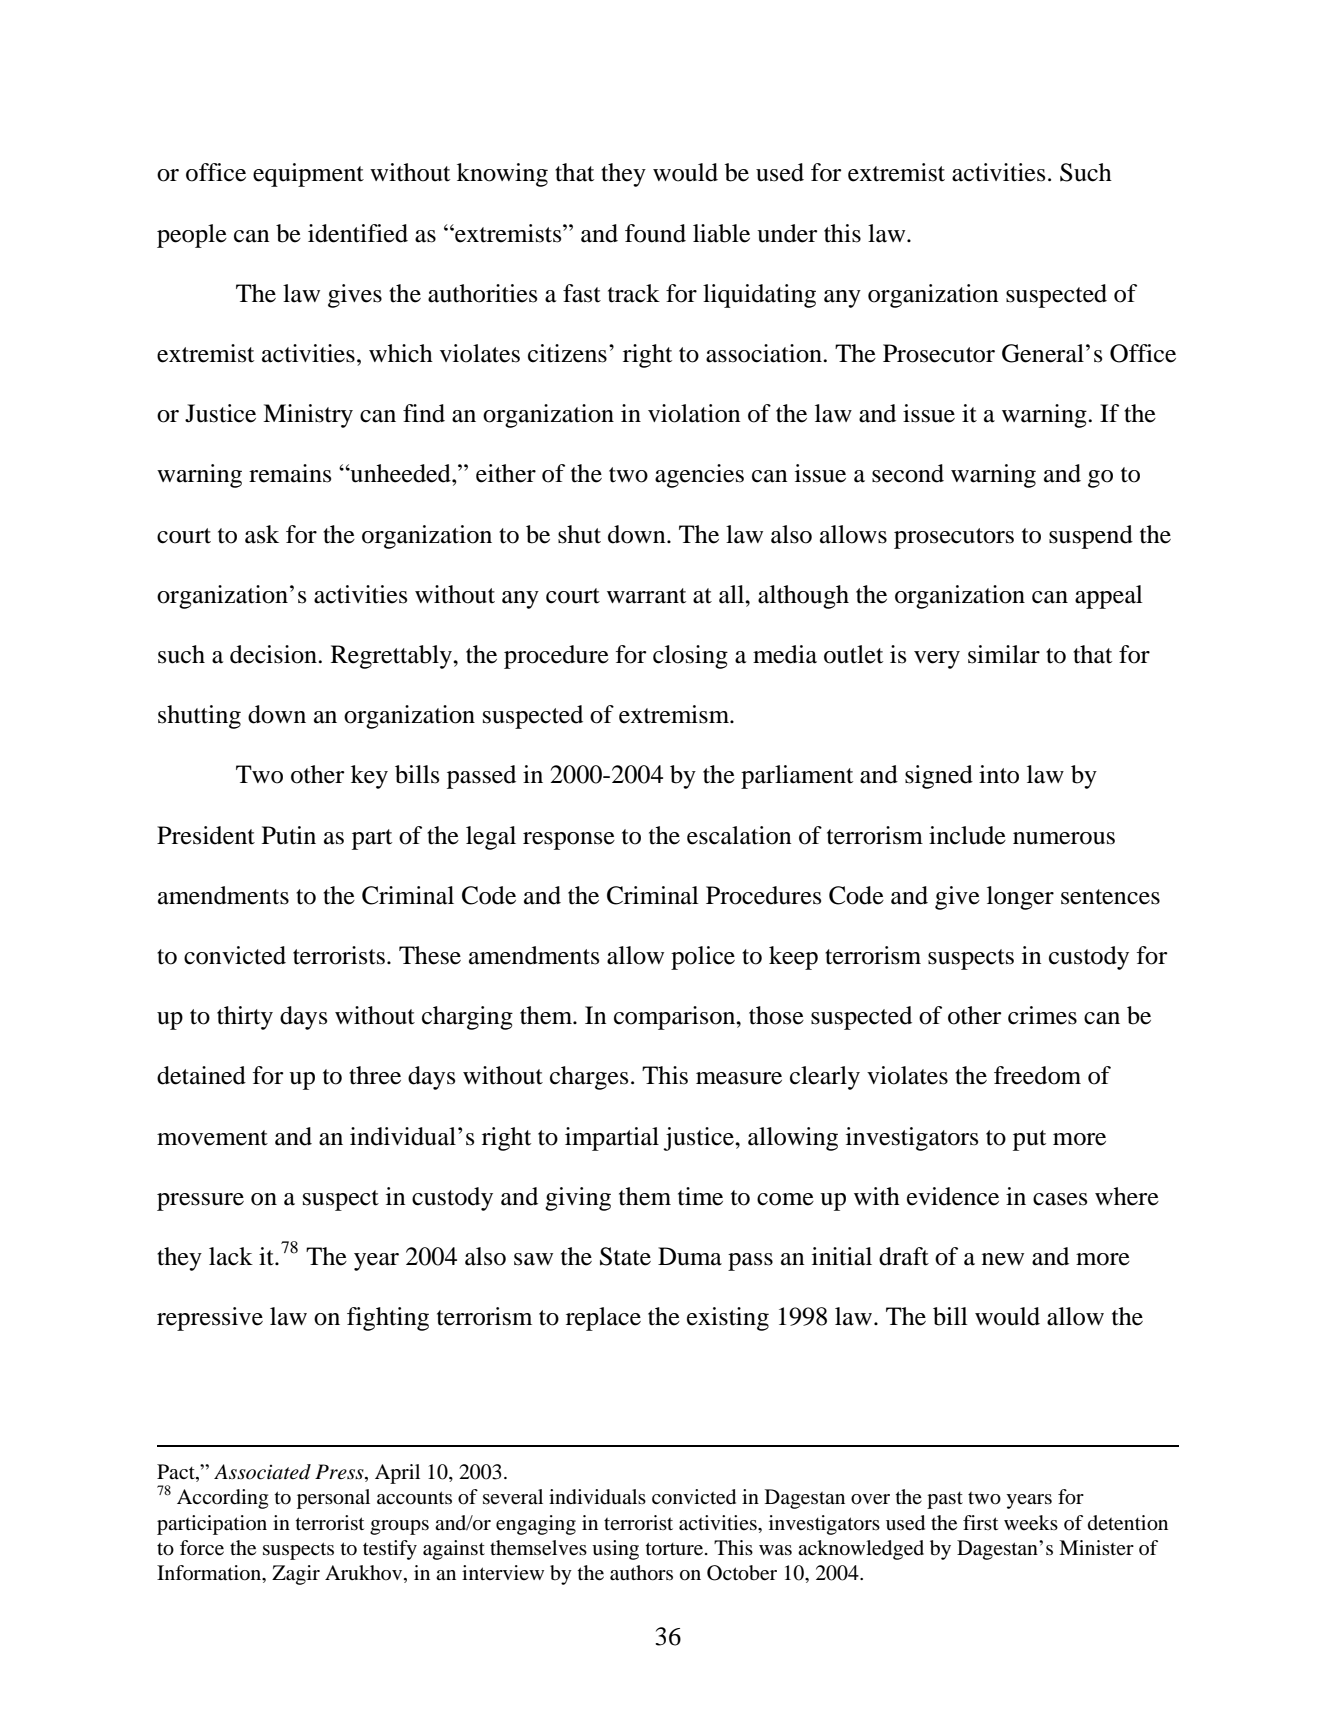  I want to click on longer, so click(1020, 898).
